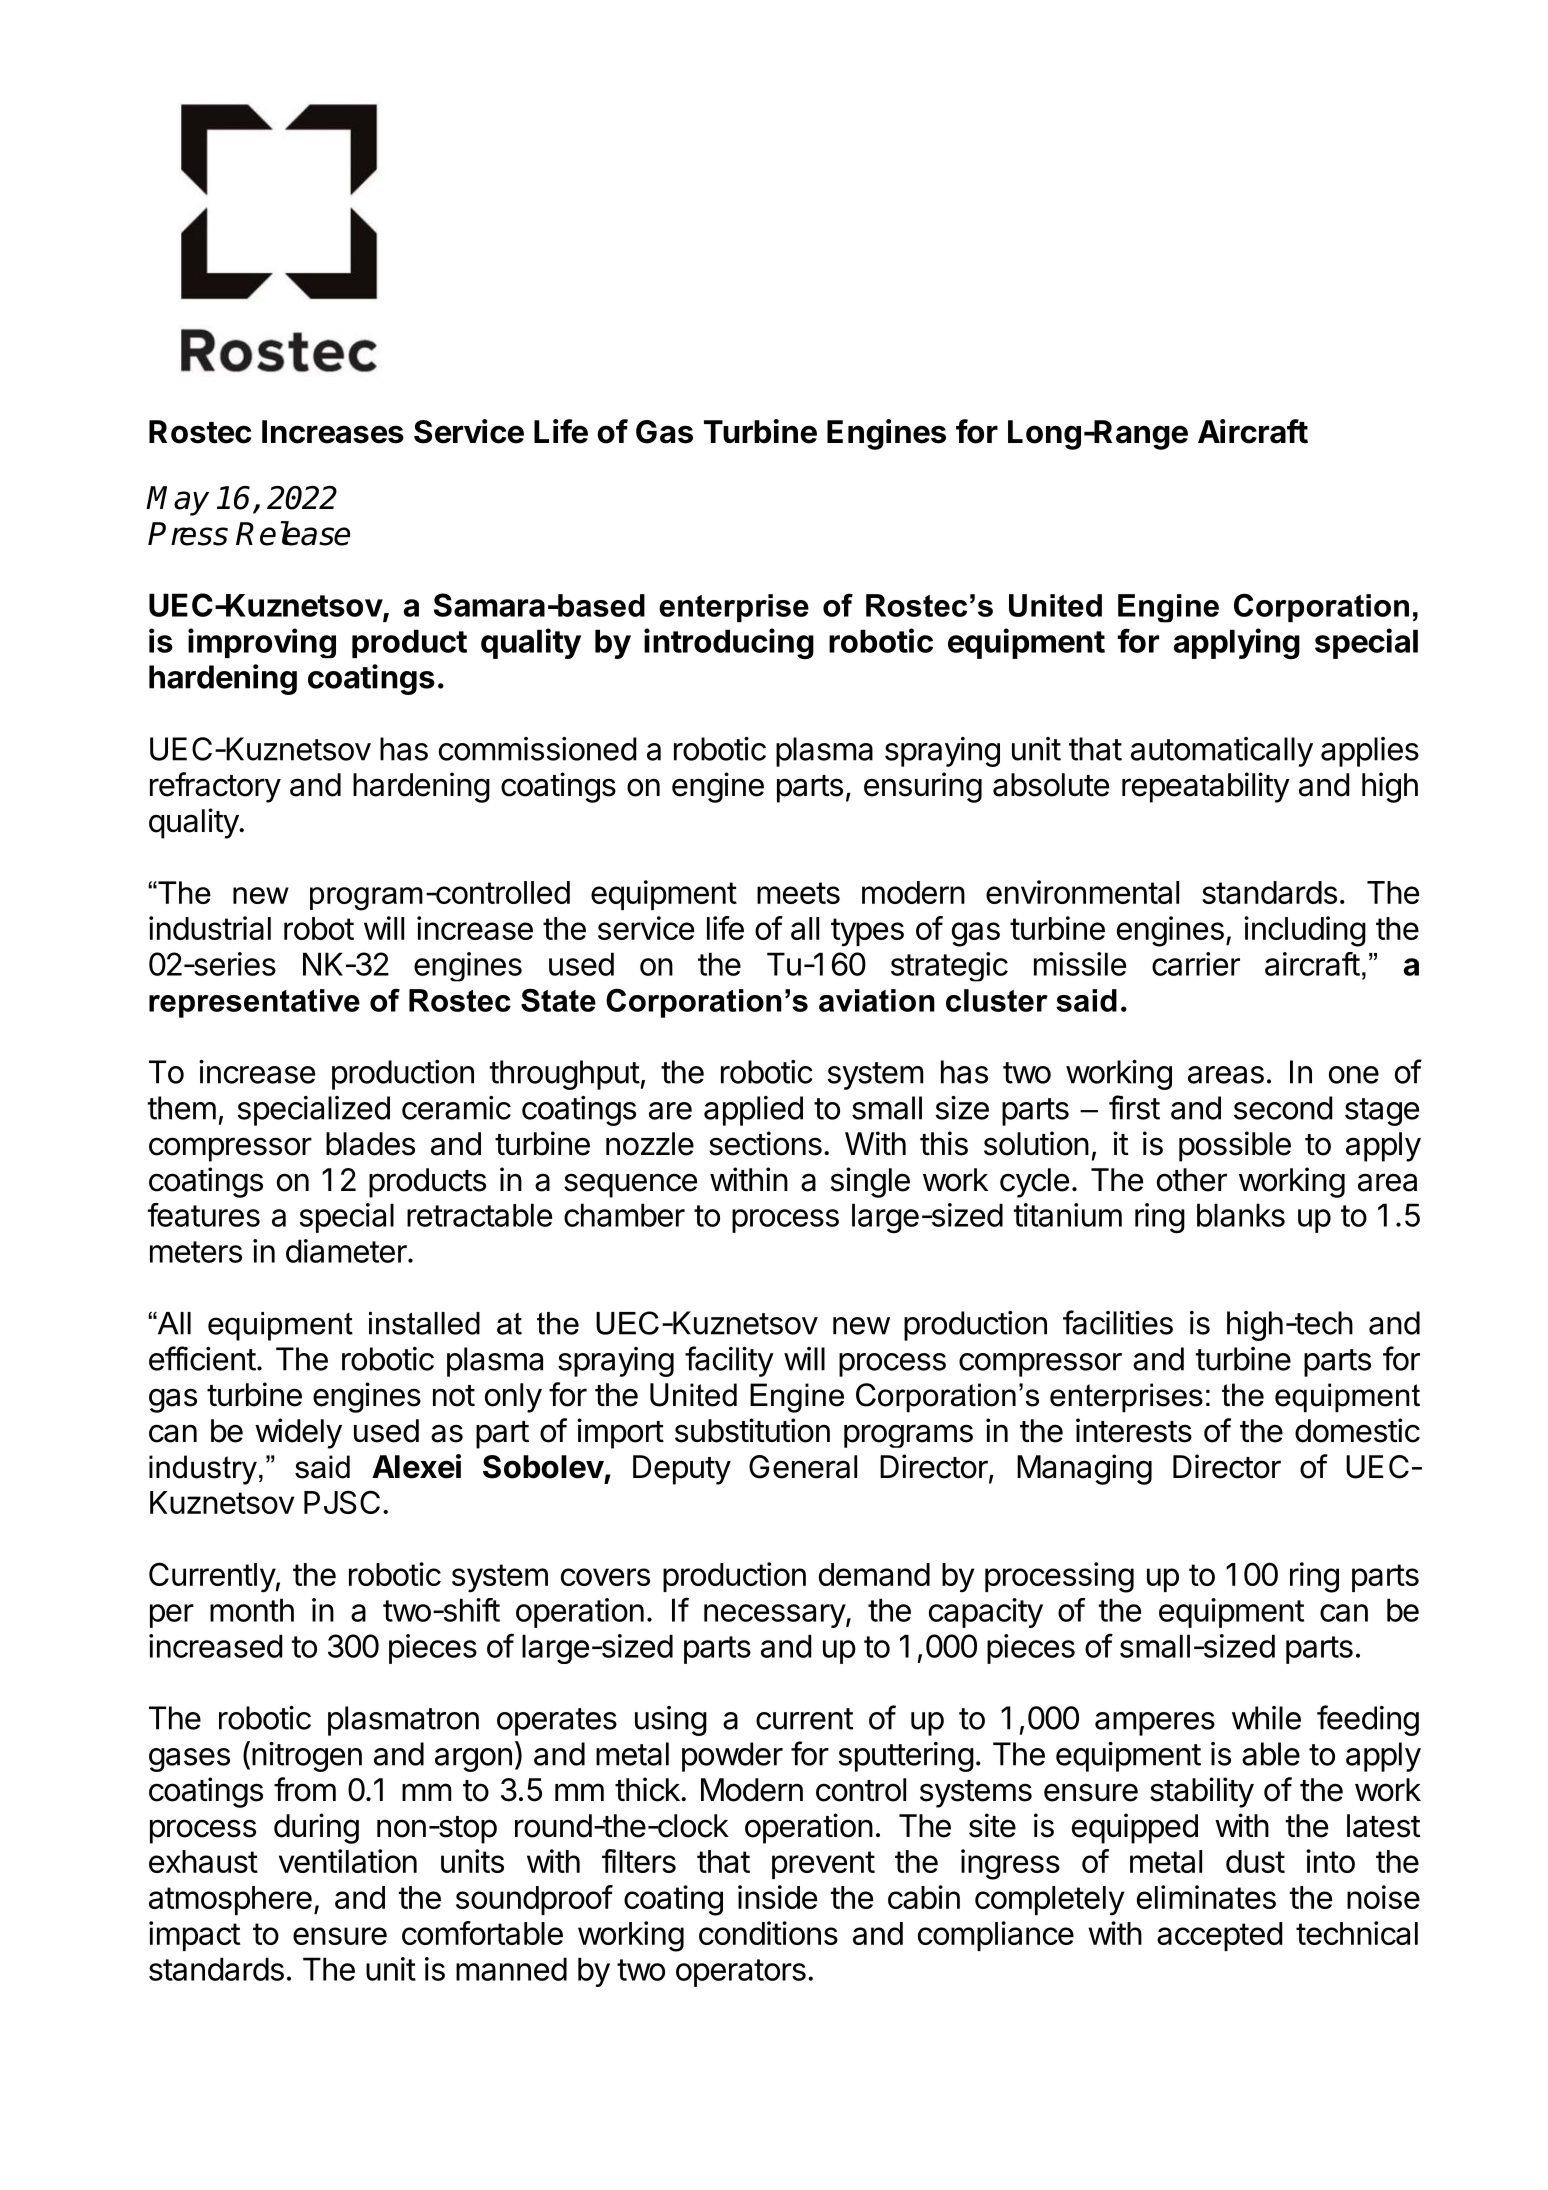  Describe the element at coordinates (230, 1900) in the screenshot. I see `atmosphere` at that location.
